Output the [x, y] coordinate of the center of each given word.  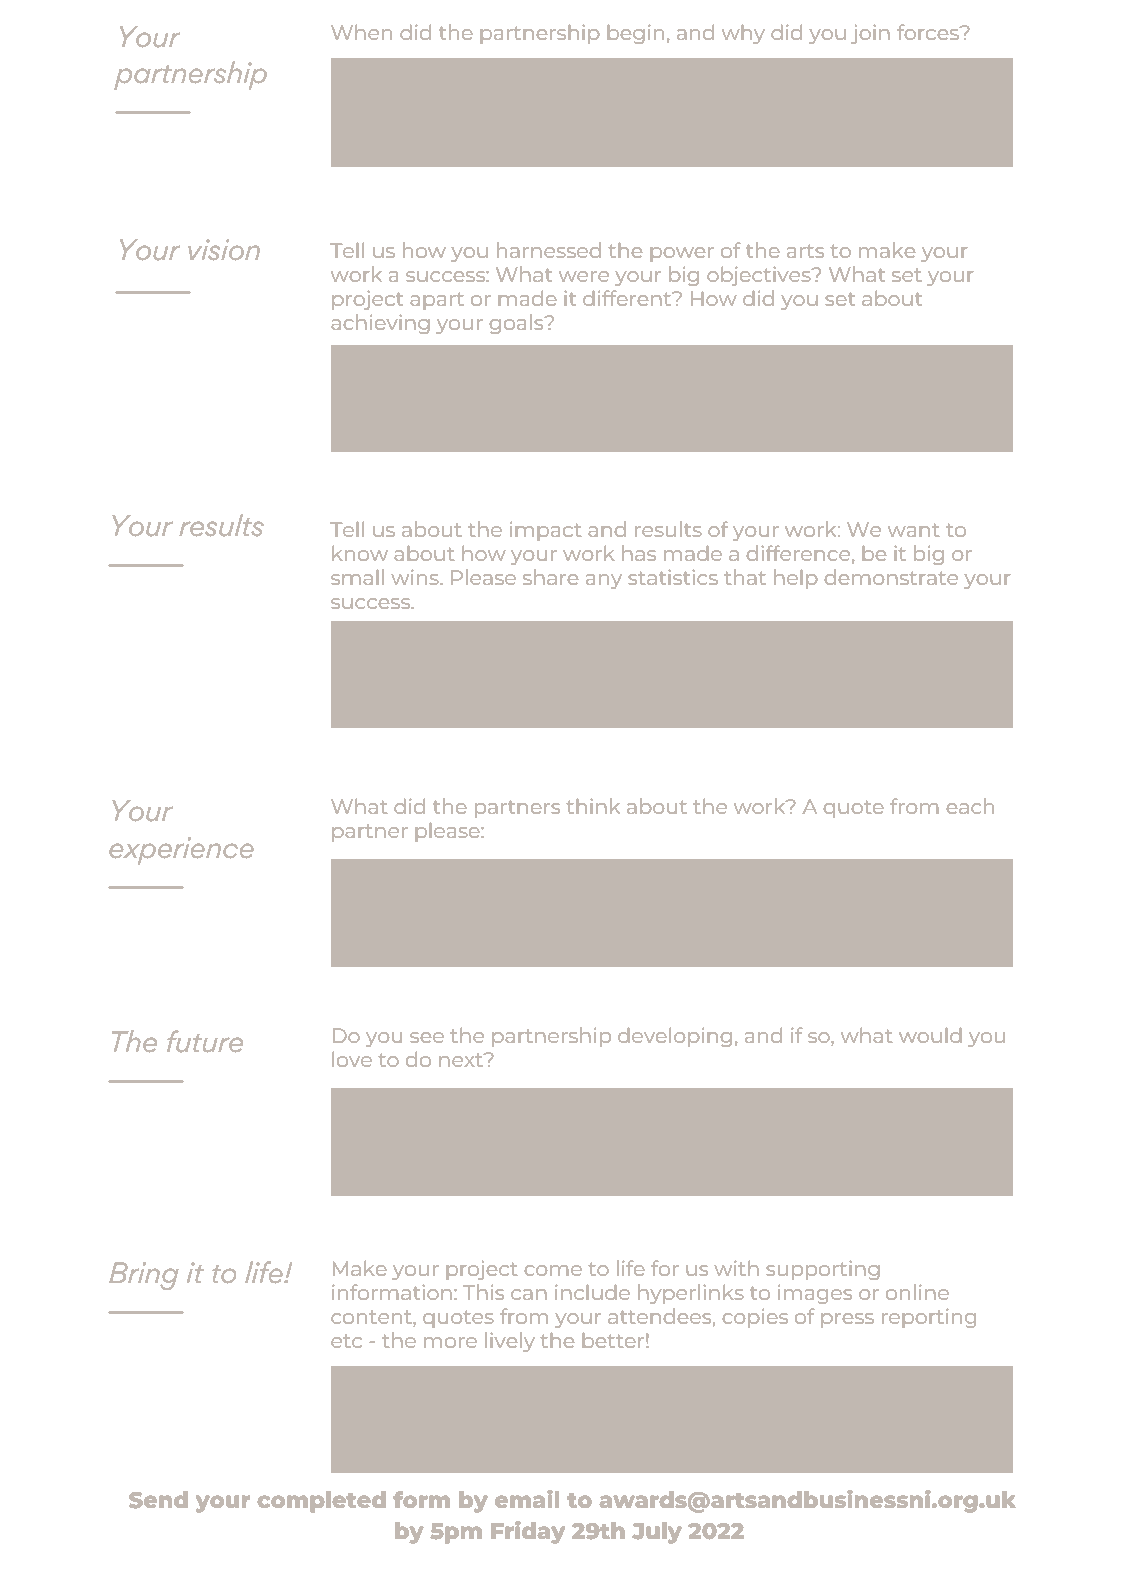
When [361, 32]
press [847, 1320]
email [527, 1499]
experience [181, 851]
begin [636, 34]
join [870, 34]
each [970, 806]
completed [322, 1502]
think [593, 806]
